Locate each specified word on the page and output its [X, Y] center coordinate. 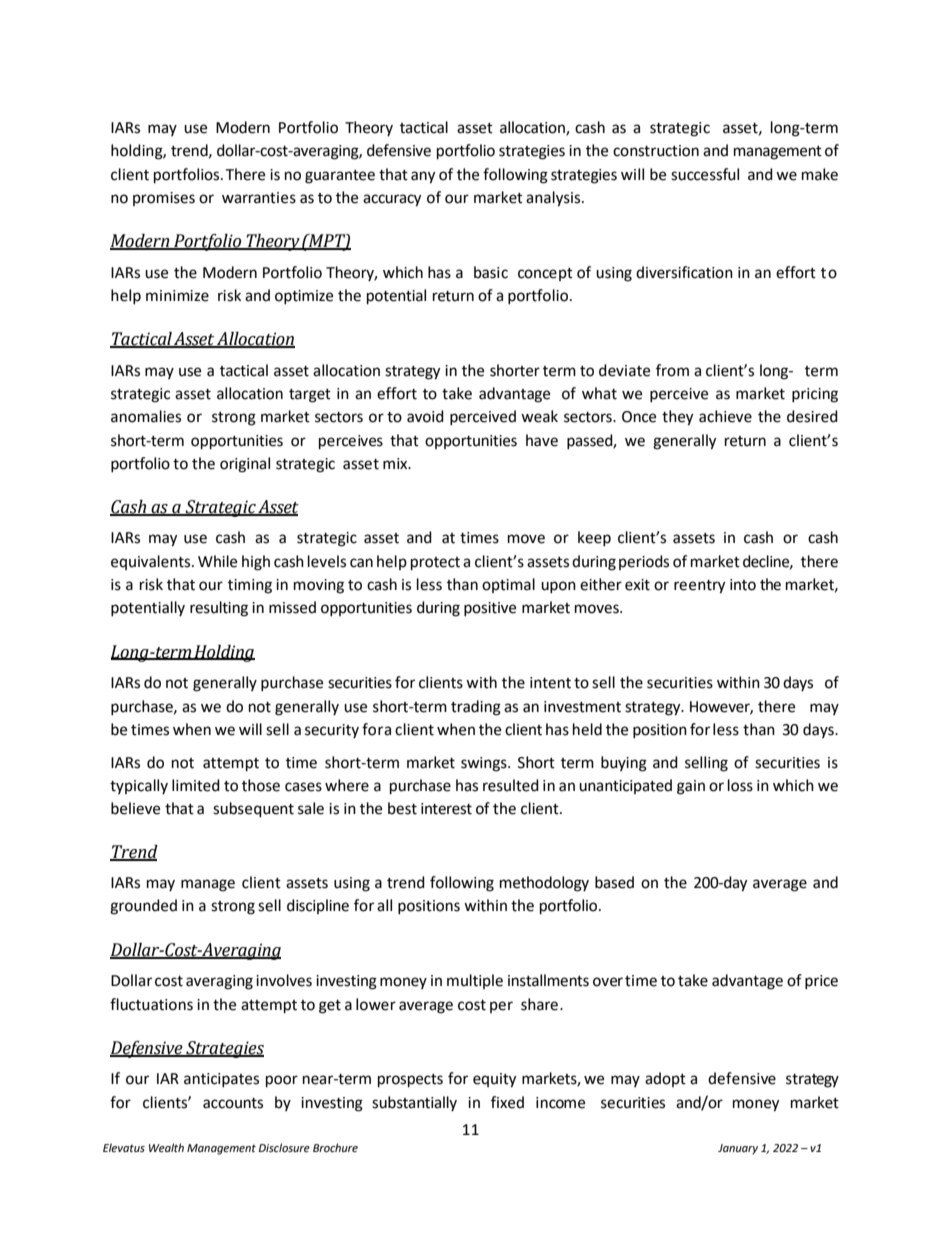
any [423, 177]
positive [490, 609]
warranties [259, 198]
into [743, 585]
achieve [725, 416]
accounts [233, 1103]
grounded [143, 907]
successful [705, 174]
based [614, 882]
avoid [425, 416]
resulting [219, 609]
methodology [544, 884]
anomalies [146, 416]
